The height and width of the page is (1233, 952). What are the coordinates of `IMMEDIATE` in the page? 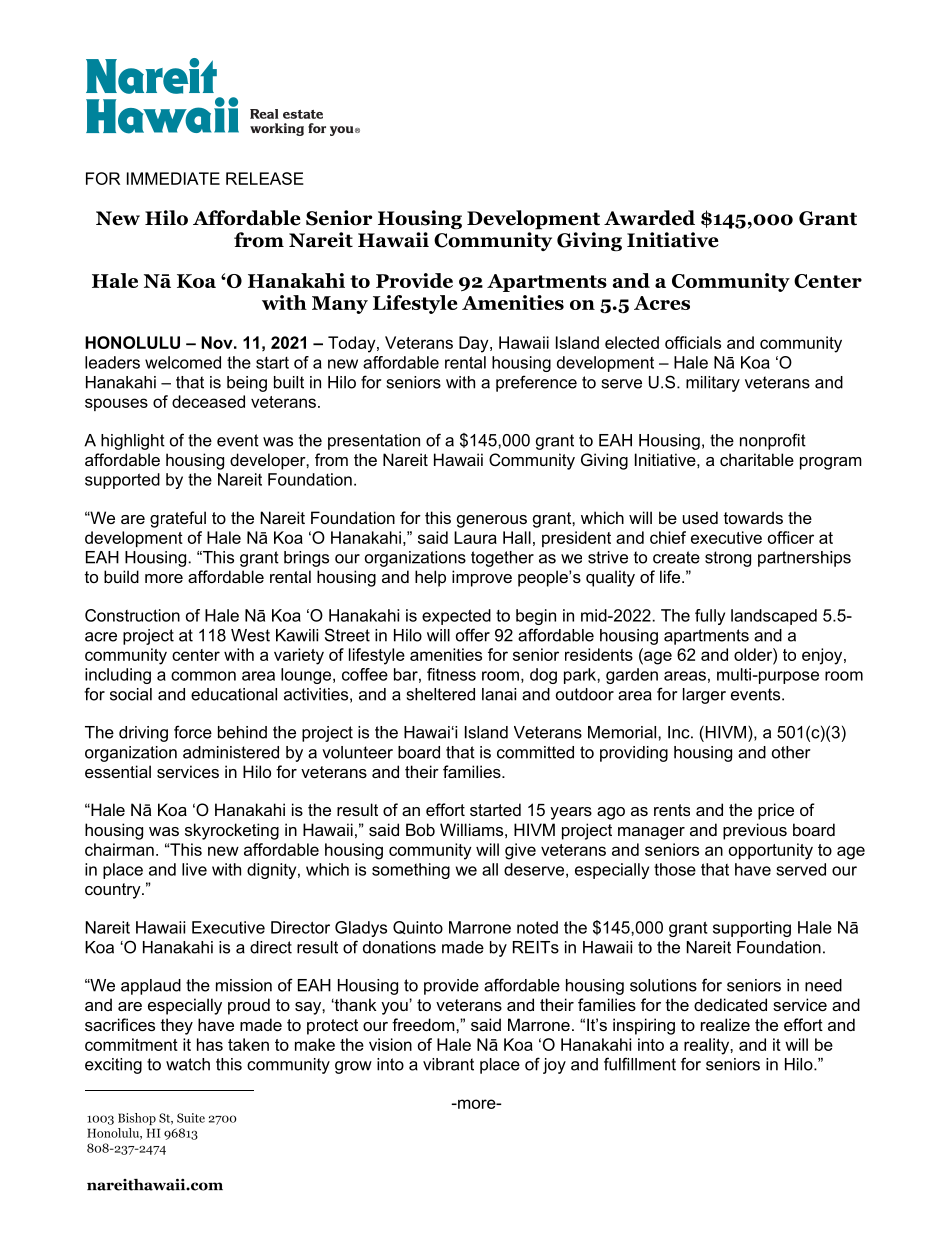 It's located at (173, 178).
